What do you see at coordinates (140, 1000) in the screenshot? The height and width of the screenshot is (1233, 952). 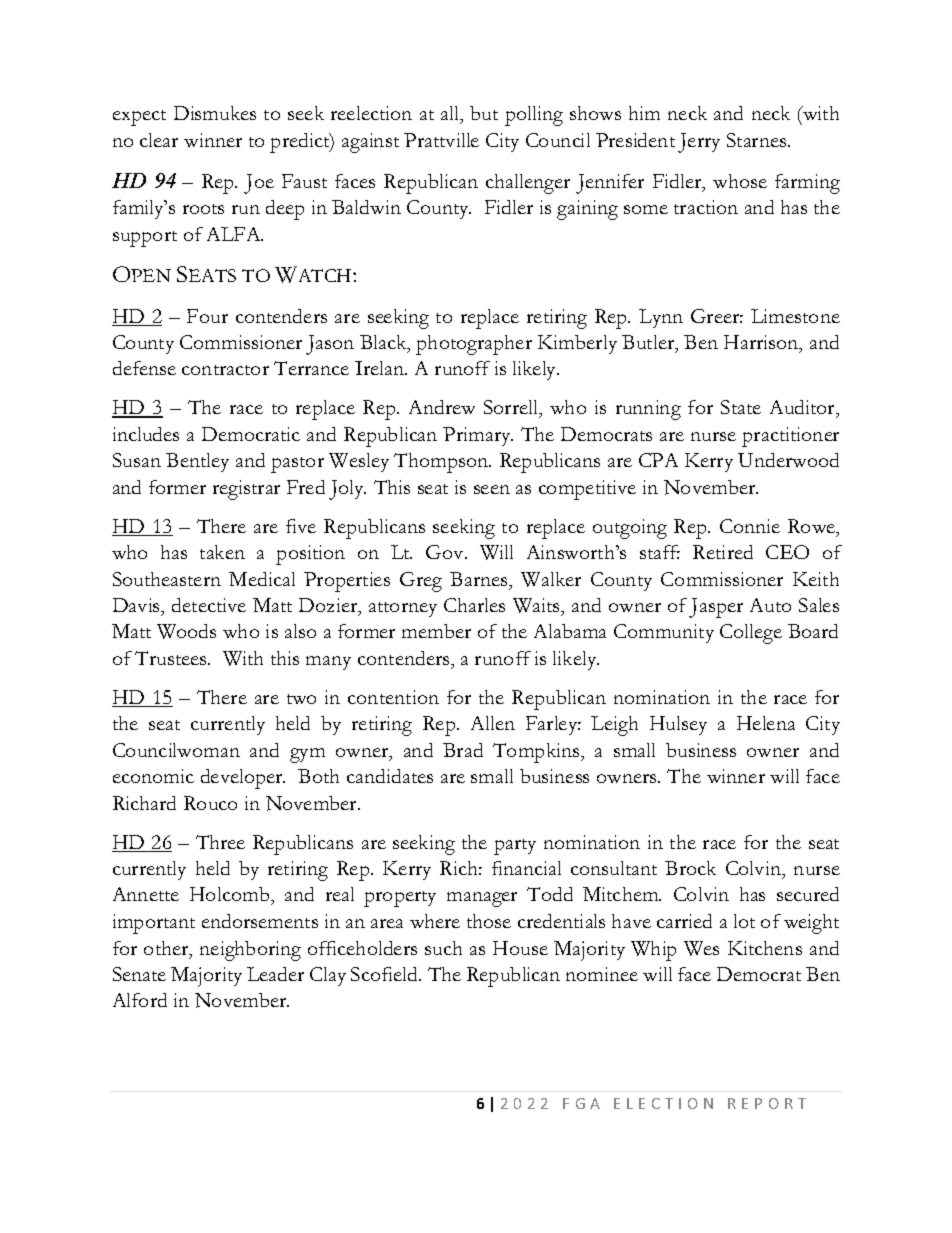 I see `Alford` at bounding box center [140, 1000].
